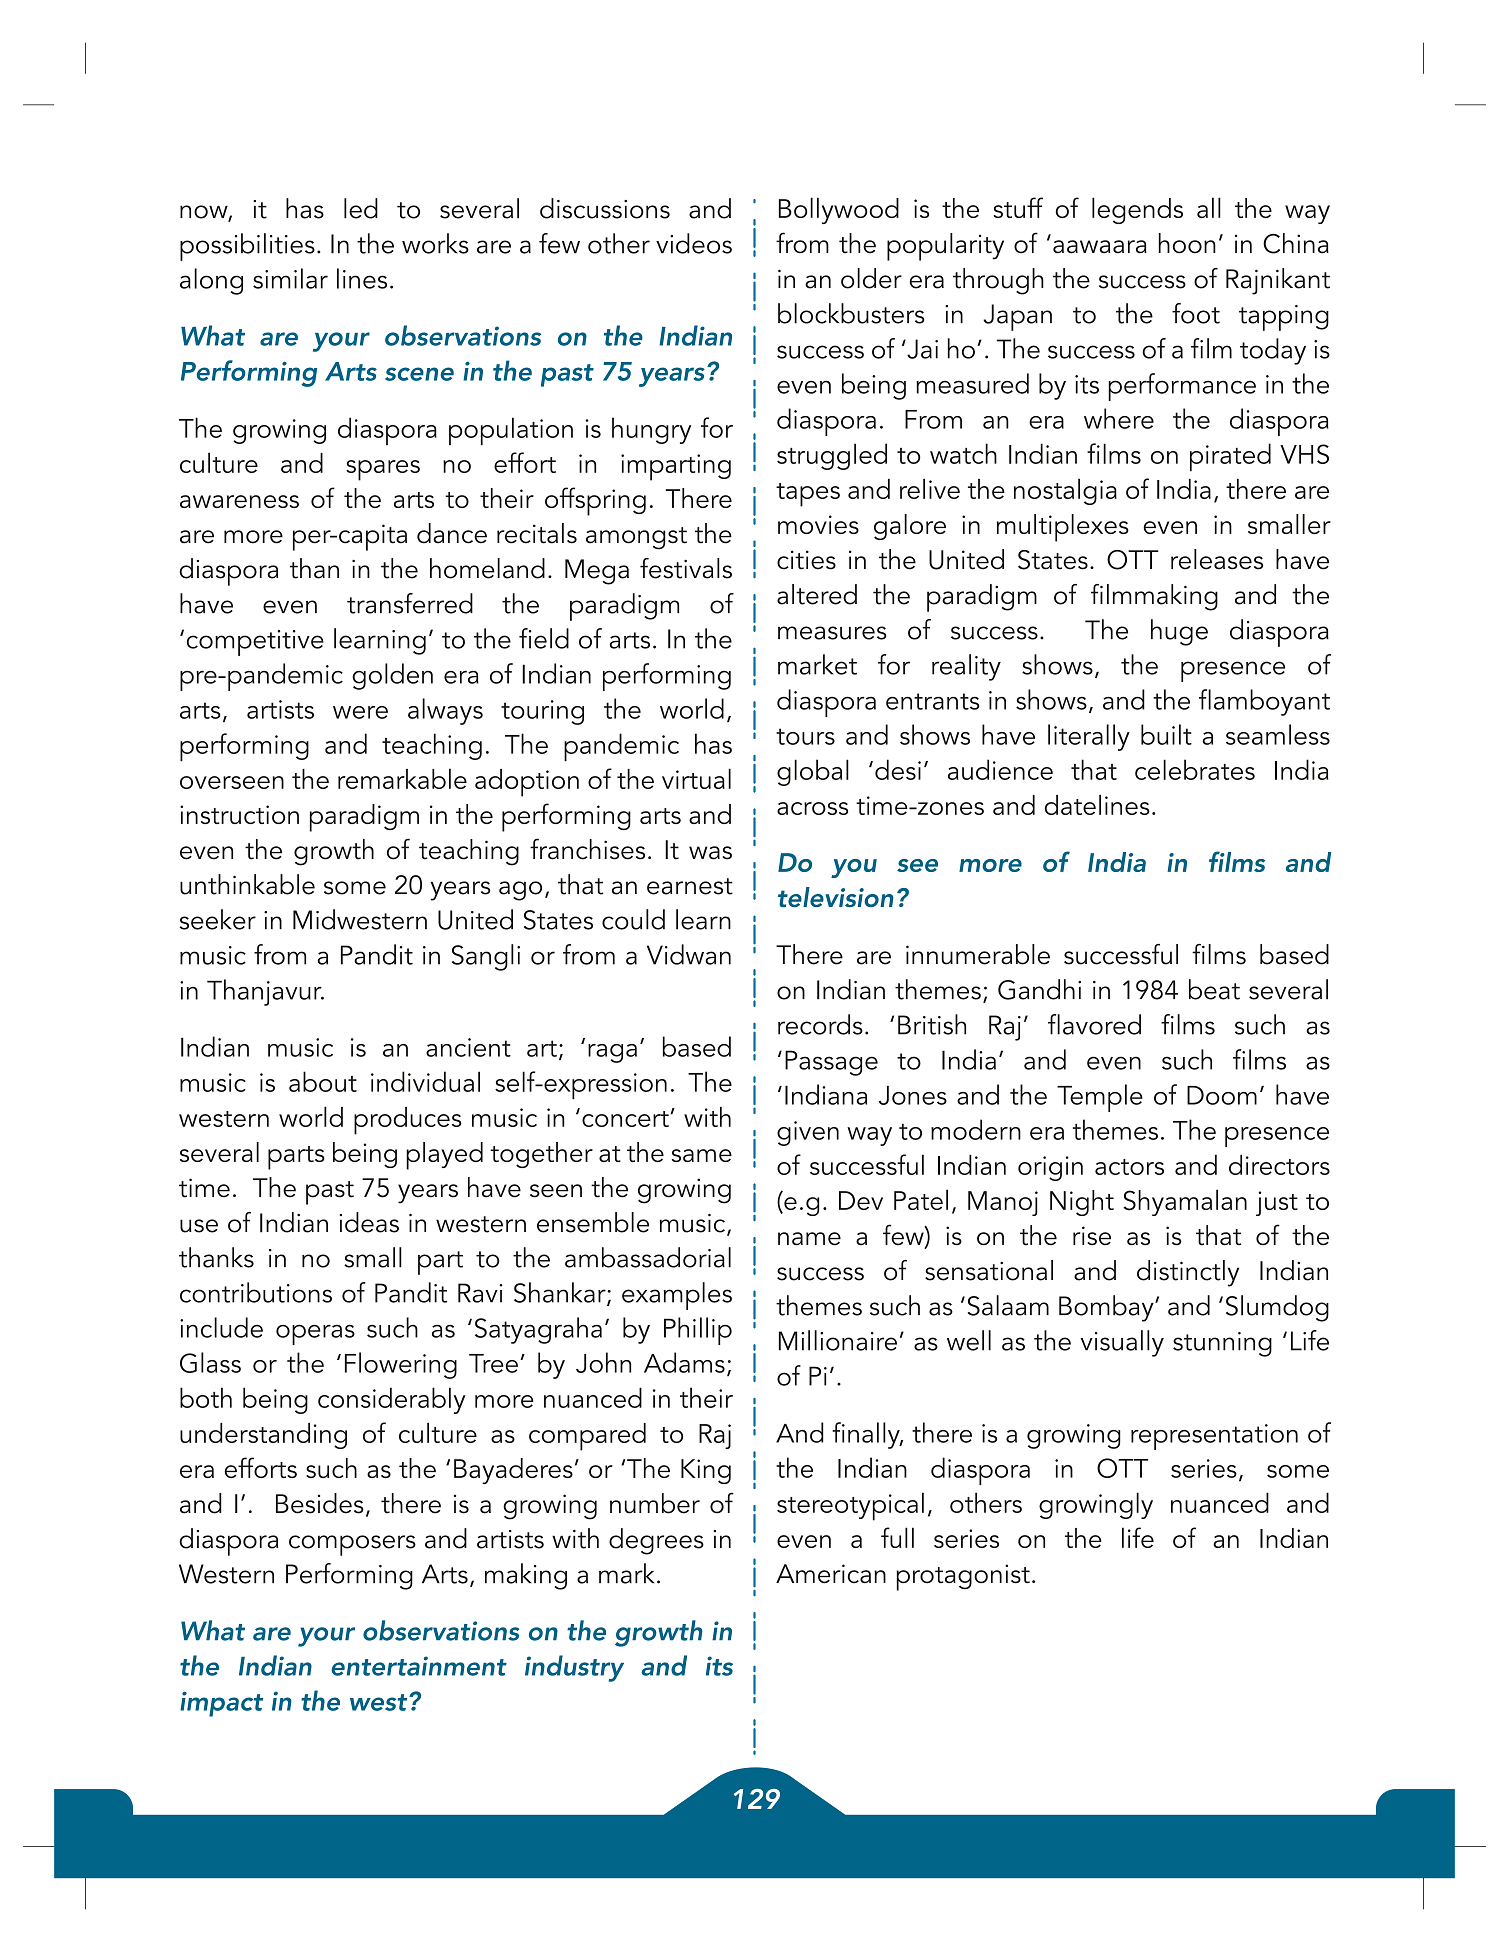 The height and width of the page is (1952, 1509). What do you see at coordinates (1185, 1202) in the page?
I see `Shyamalan` at bounding box center [1185, 1202].
